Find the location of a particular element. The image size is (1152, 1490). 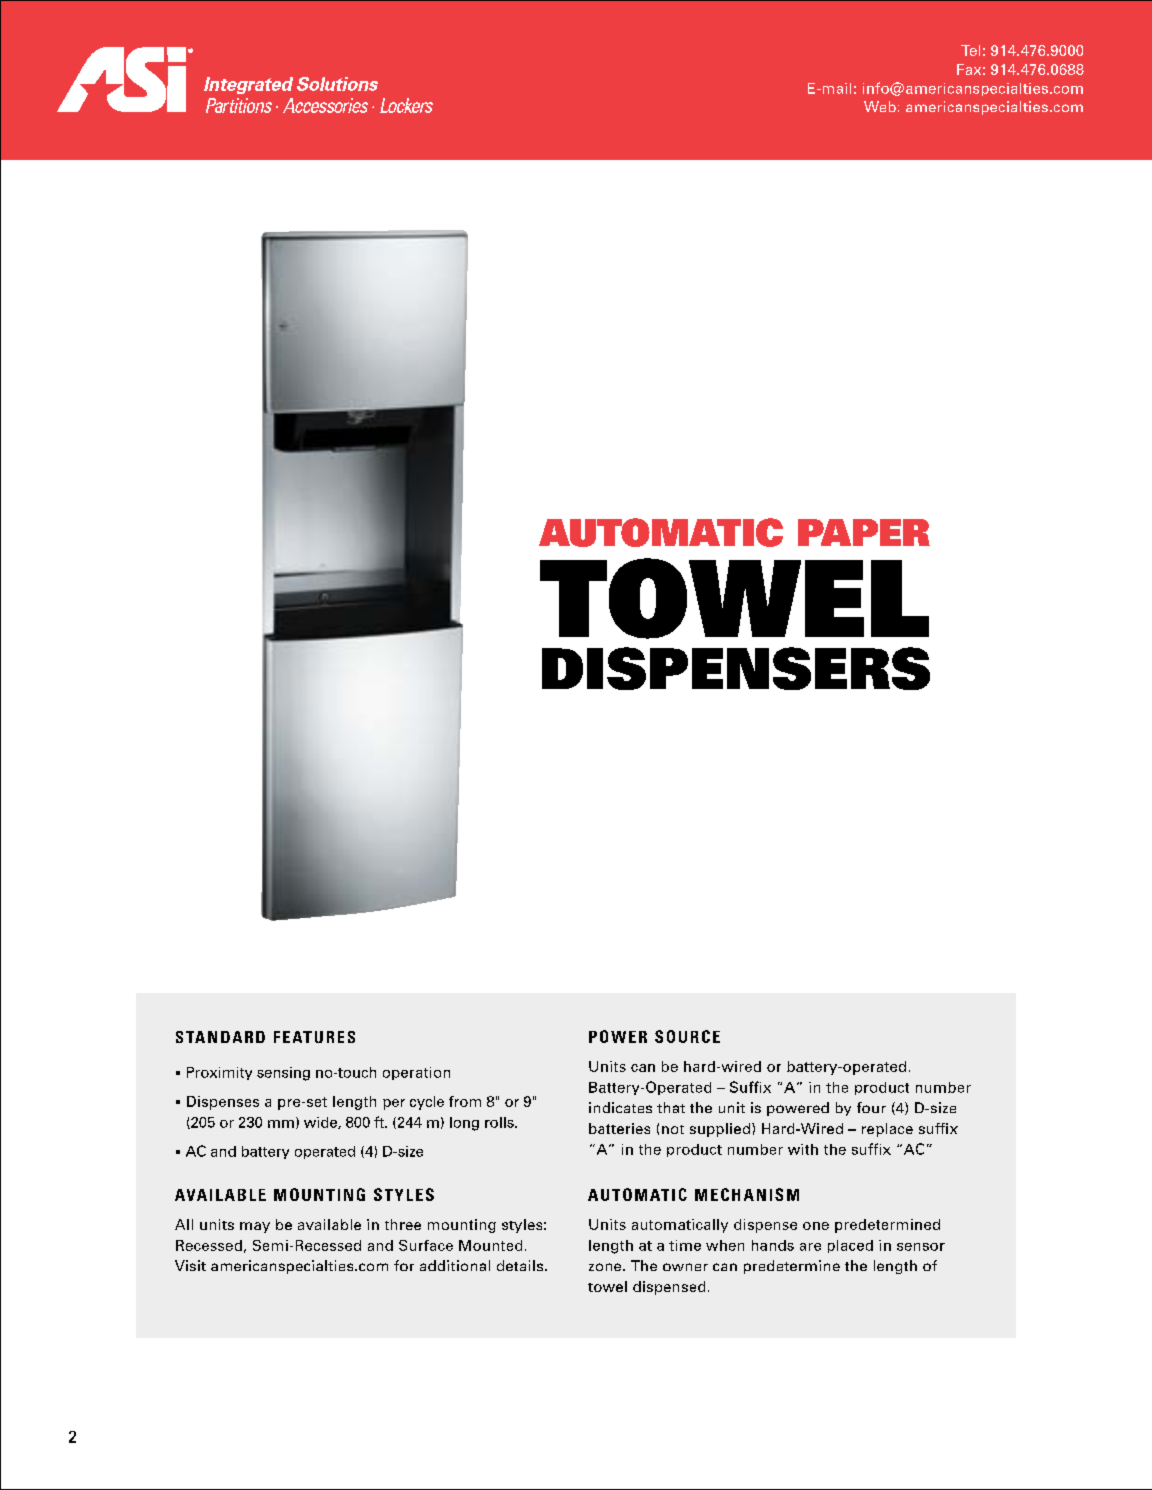

SOURCE is located at coordinates (687, 1036).
